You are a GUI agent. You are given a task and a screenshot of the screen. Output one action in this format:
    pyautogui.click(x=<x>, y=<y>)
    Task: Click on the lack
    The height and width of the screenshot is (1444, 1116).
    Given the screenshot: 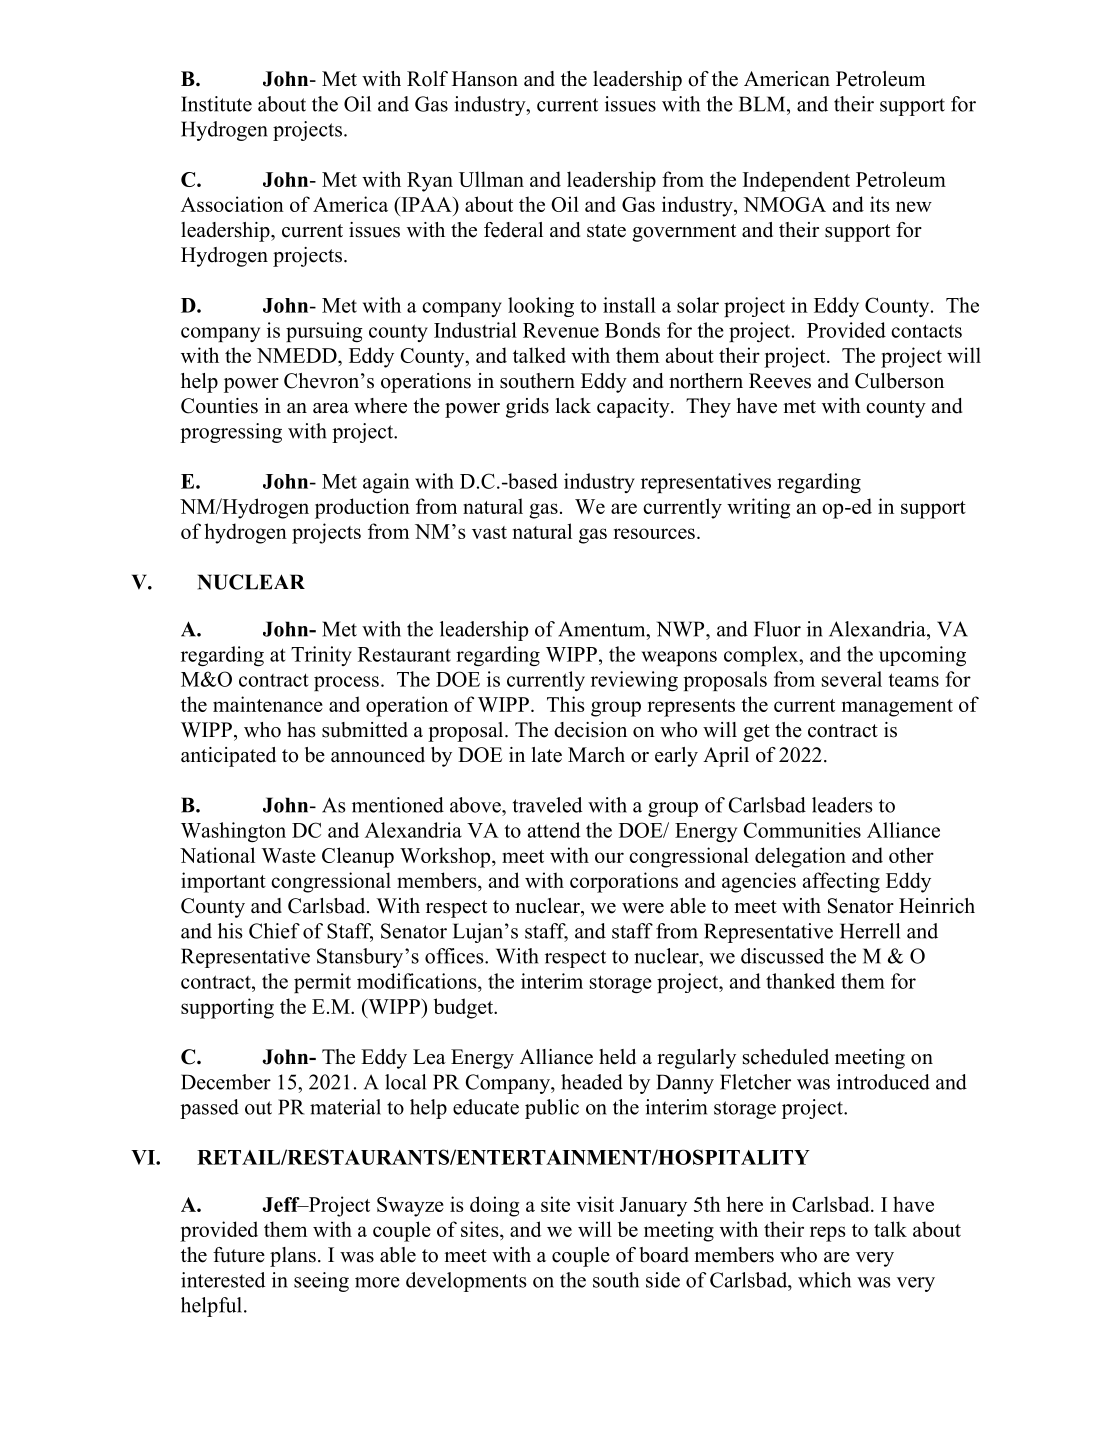 What is the action you would take?
    pyautogui.click(x=573, y=406)
